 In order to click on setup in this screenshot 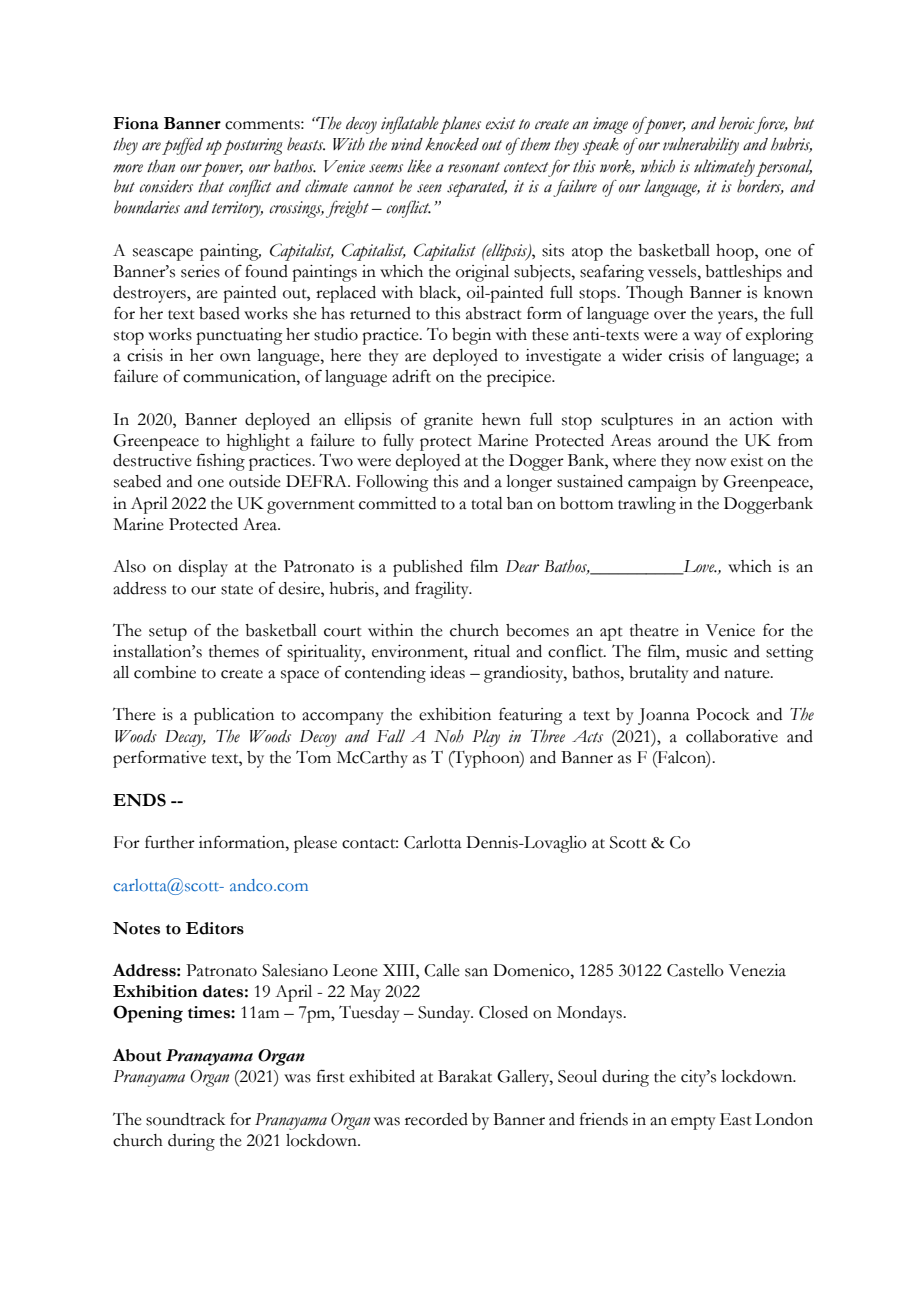, I will do `click(168, 634)`.
